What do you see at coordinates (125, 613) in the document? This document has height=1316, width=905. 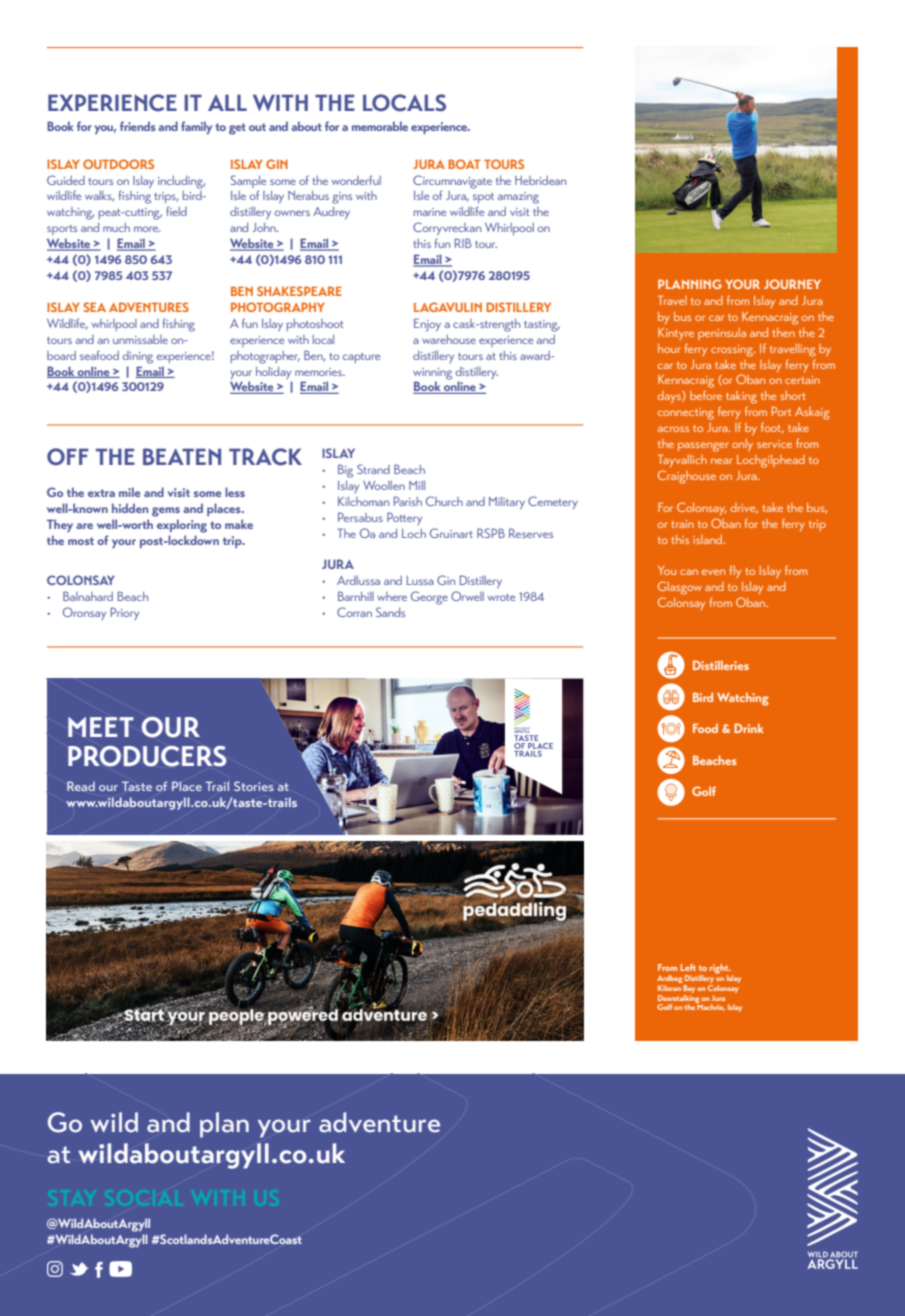 I see `Priory` at bounding box center [125, 613].
